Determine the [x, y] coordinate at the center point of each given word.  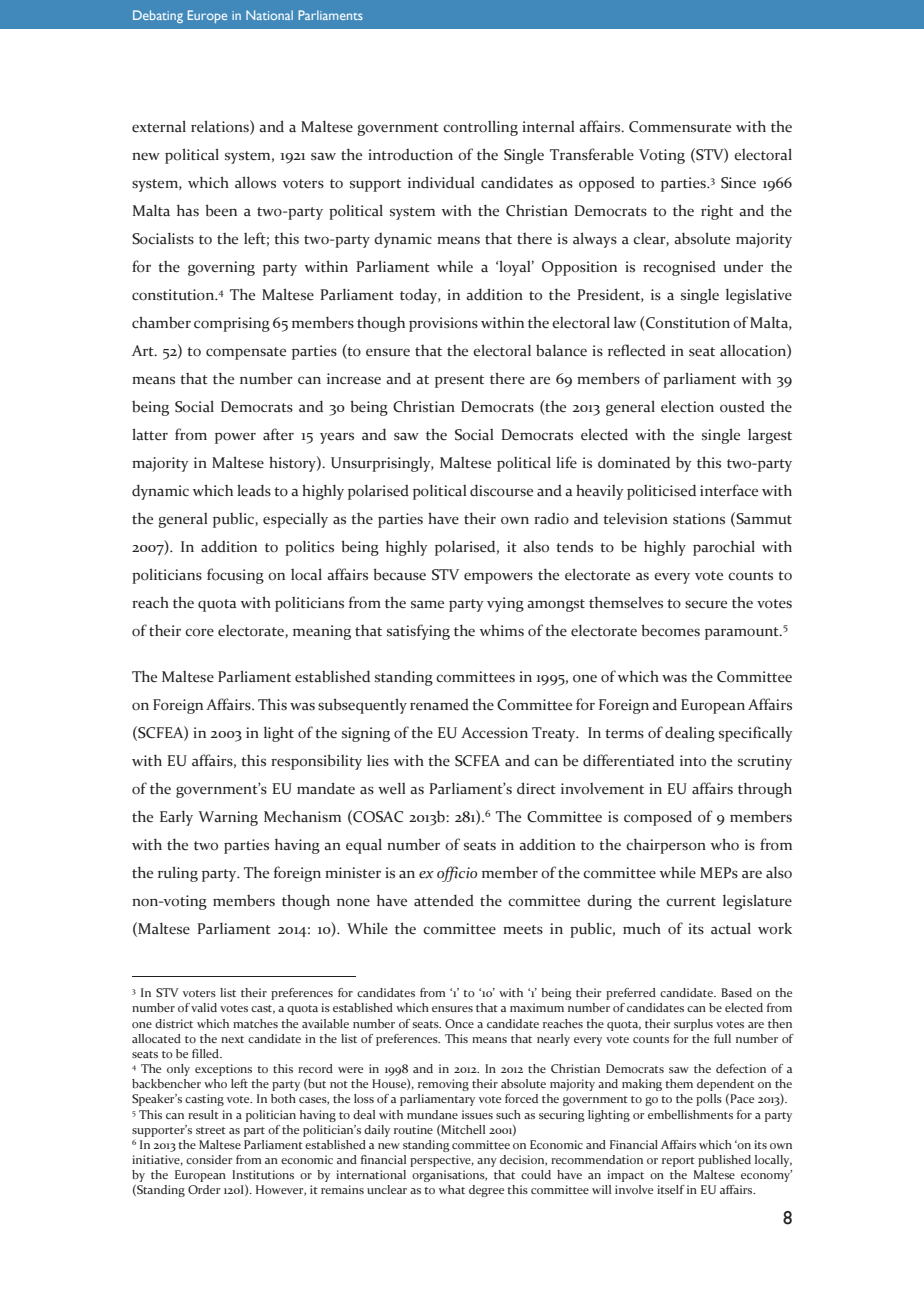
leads [254, 490]
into [693, 761]
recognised [679, 268]
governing [221, 268]
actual [731, 928]
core [199, 632]
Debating [158, 16]
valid [204, 1007]
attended [444, 900]
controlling [480, 128]
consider [209, 1159]
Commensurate [680, 127]
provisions [443, 324]
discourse [501, 490]
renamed [439, 705]
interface [729, 490]
